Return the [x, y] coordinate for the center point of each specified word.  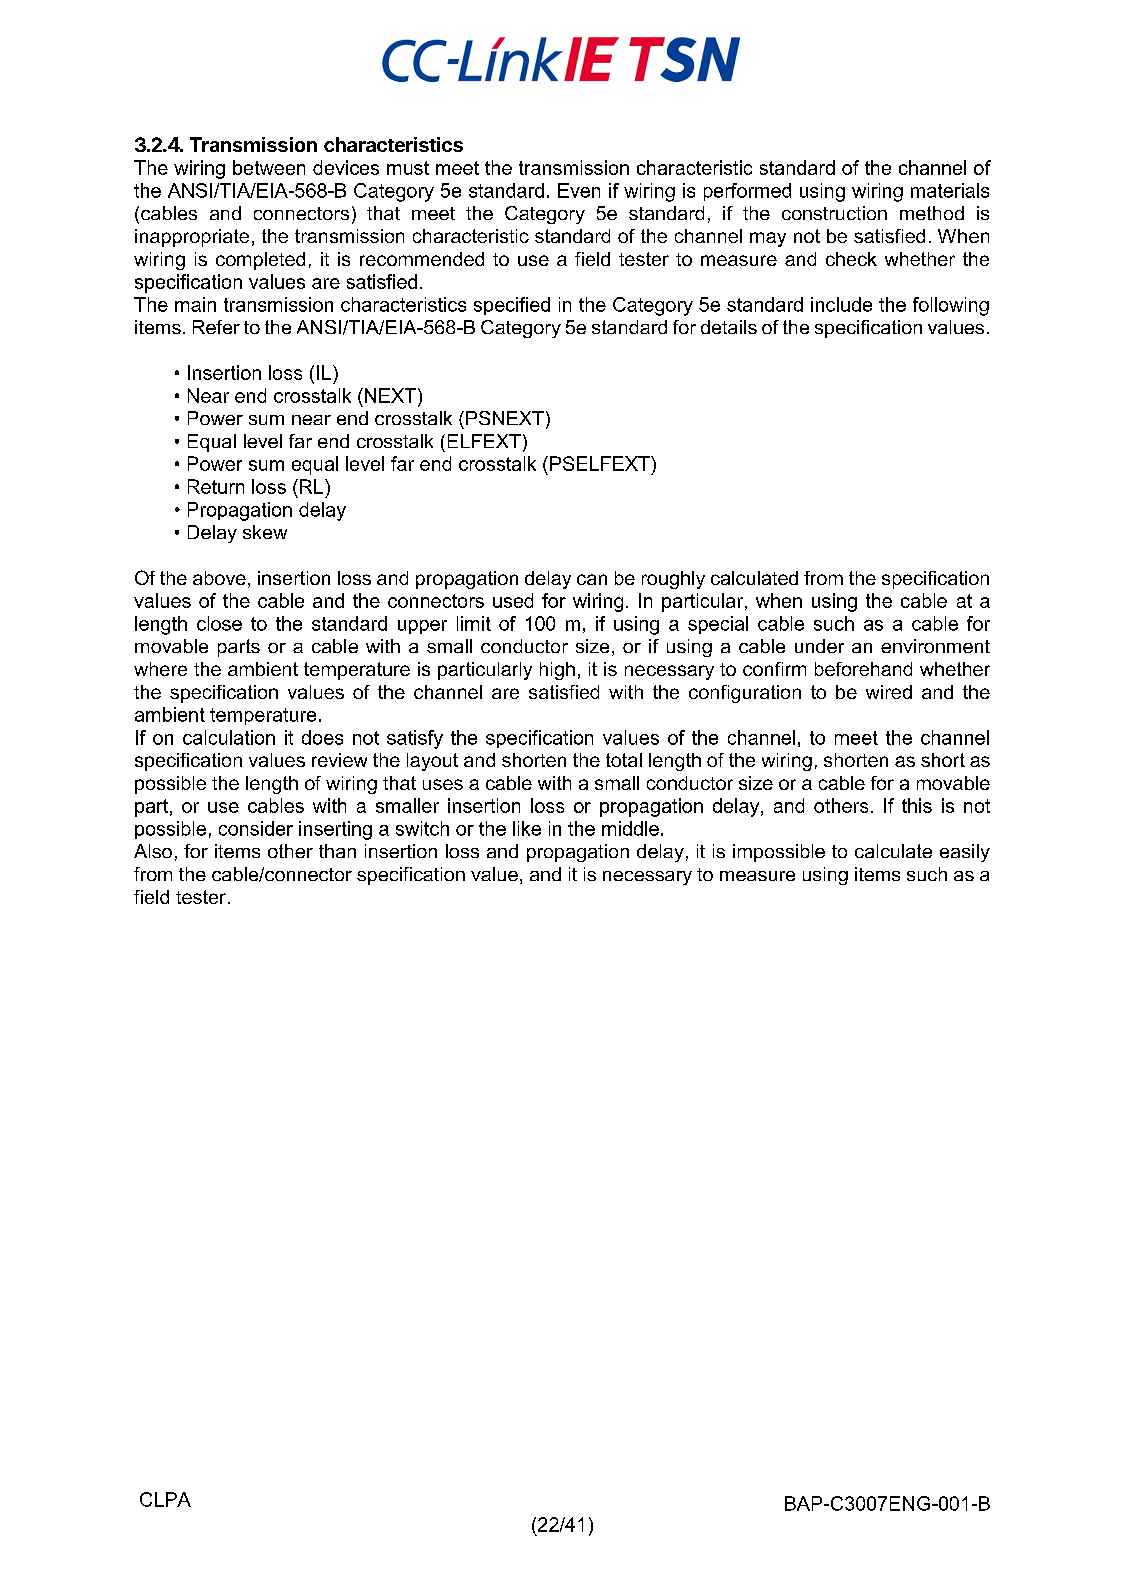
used [513, 600]
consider [256, 828]
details [729, 327]
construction [834, 213]
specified [512, 306]
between [269, 167]
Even [579, 190]
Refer [216, 327]
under [819, 646]
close [219, 623]
